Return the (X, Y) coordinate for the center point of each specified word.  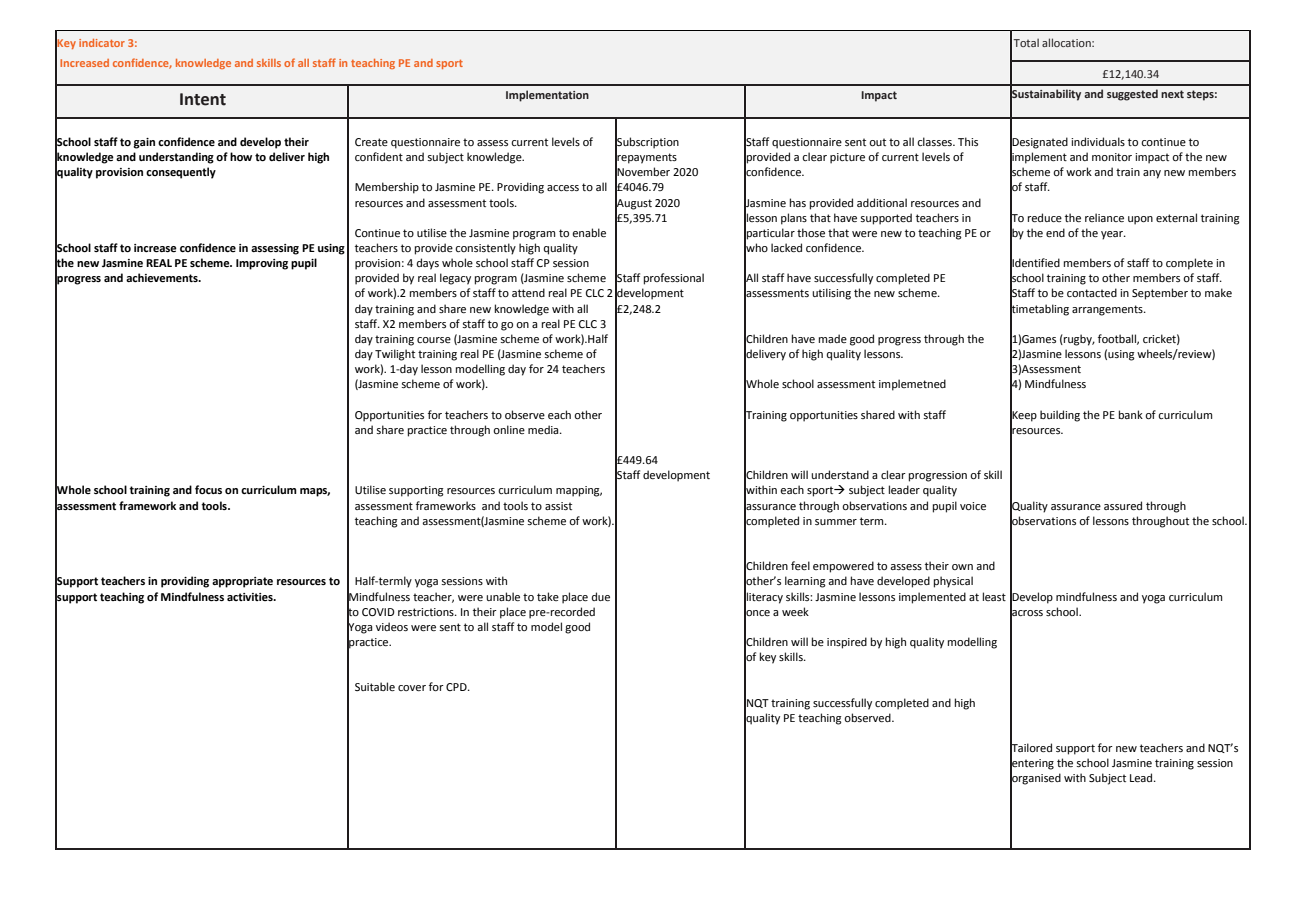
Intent (203, 99)
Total (1026, 42)
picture (847, 158)
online (509, 429)
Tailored (1031, 748)
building (1060, 416)
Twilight (395, 355)
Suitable (375, 686)
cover (412, 688)
